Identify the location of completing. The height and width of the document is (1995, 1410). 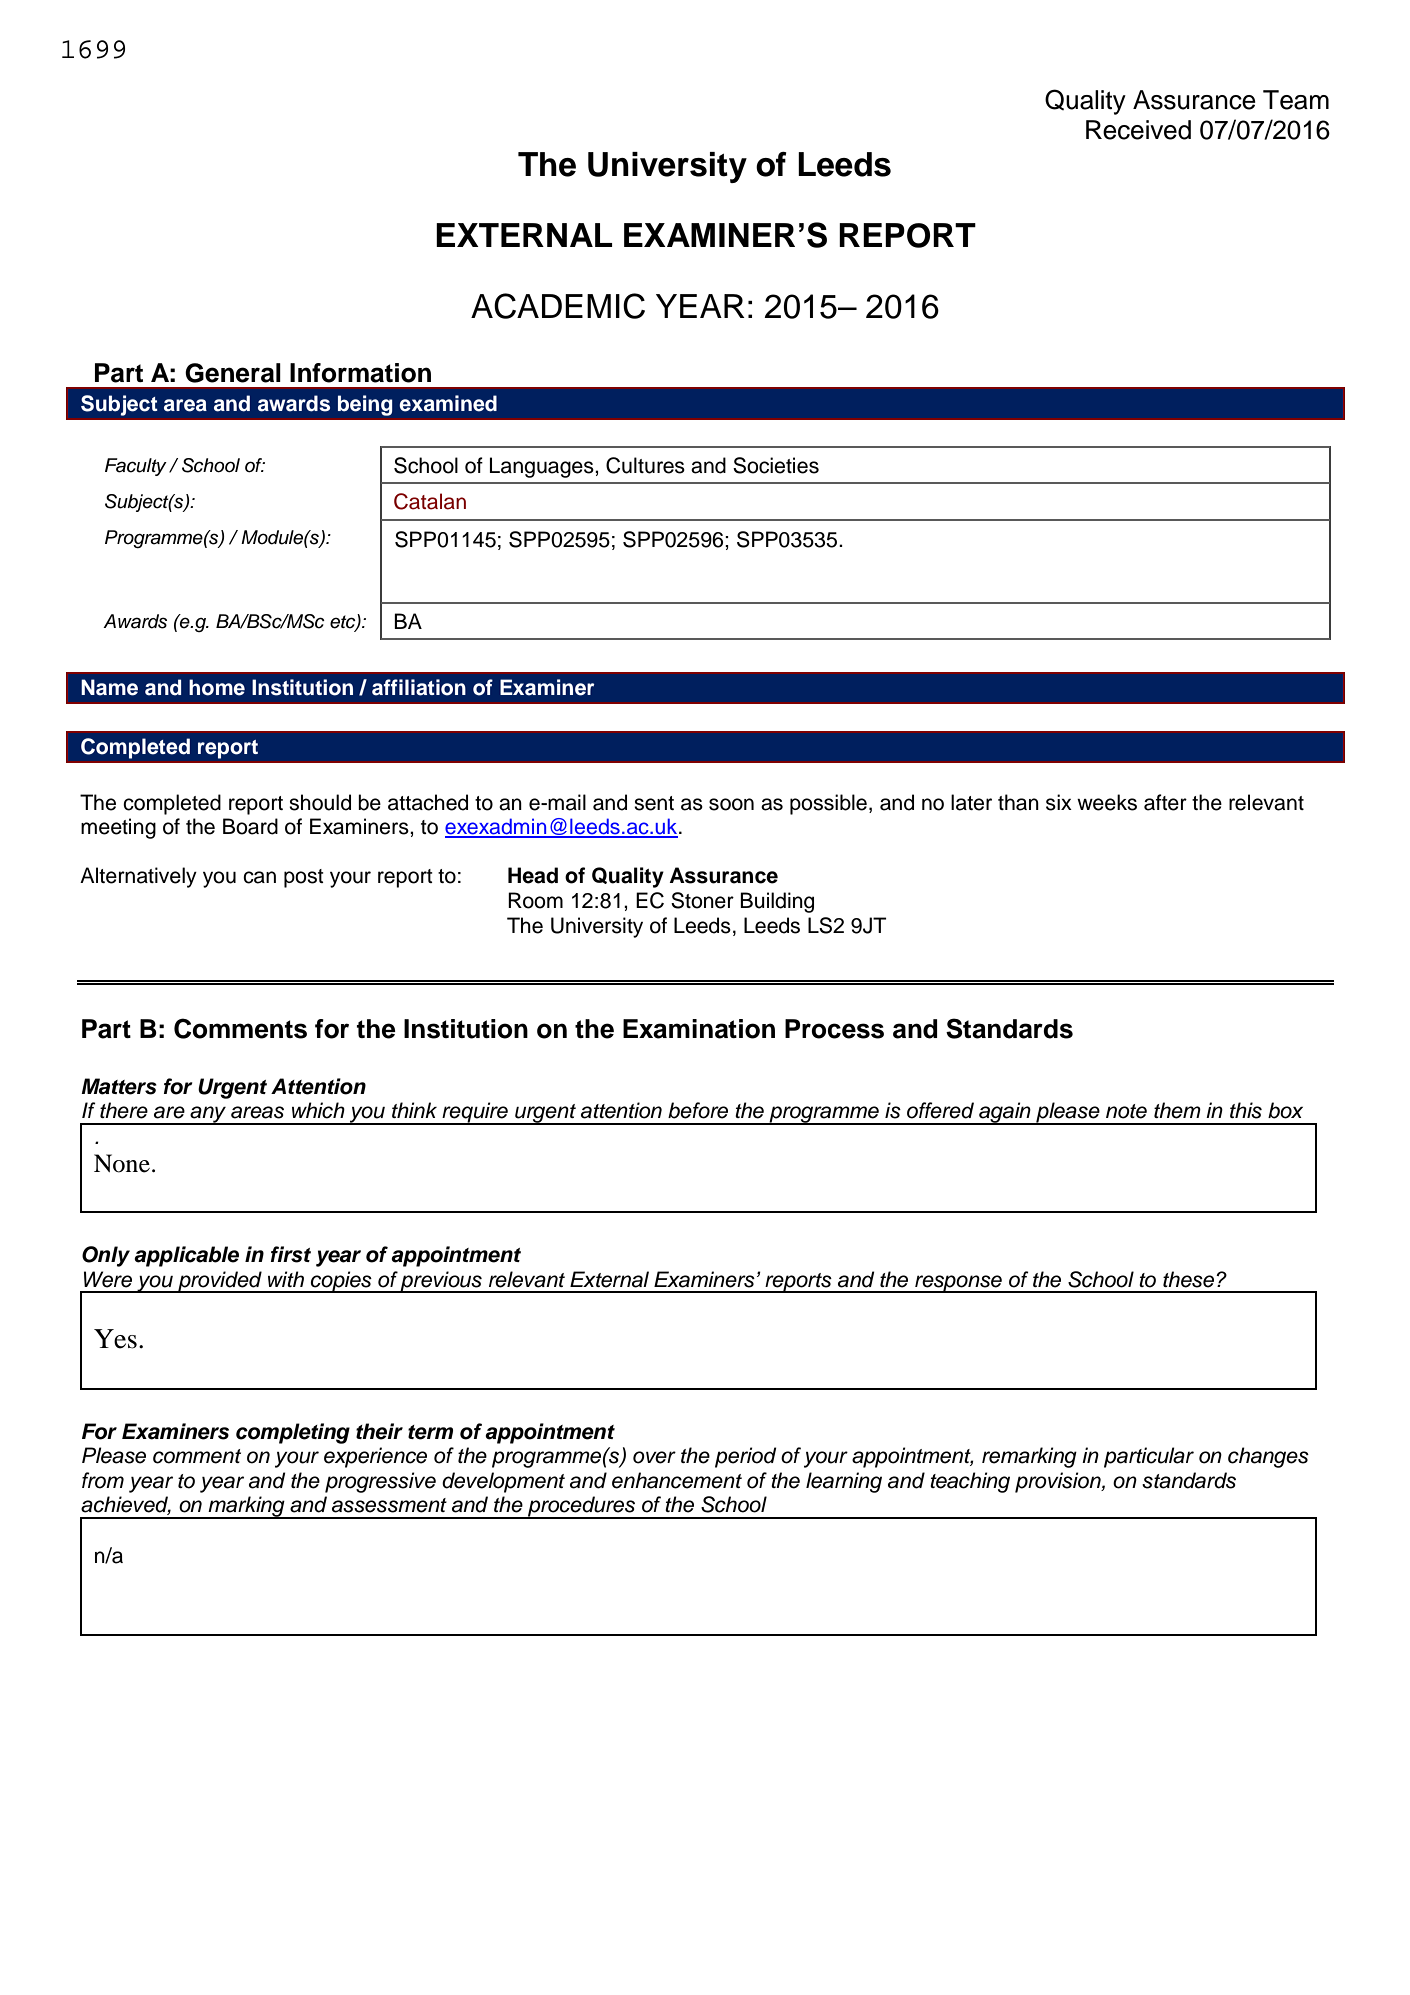
(293, 1433).
